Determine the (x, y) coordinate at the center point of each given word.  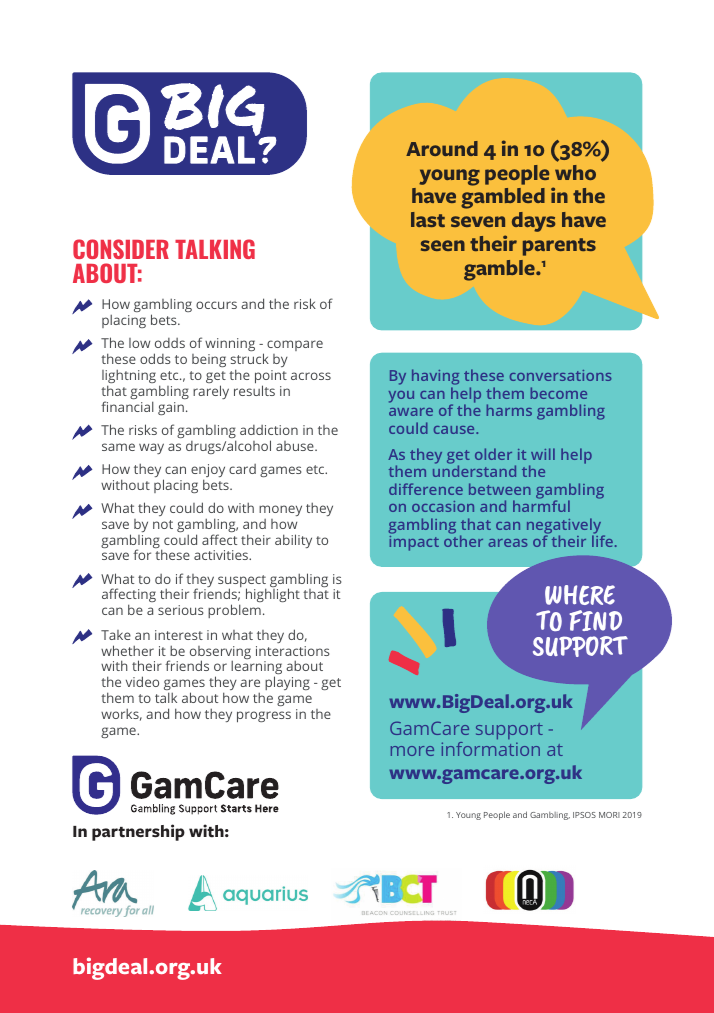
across (311, 376)
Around (442, 148)
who (575, 172)
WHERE (580, 595)
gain (171, 408)
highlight (273, 595)
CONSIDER (121, 249)
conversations (560, 375)
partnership (138, 832)
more (412, 751)
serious (180, 610)
